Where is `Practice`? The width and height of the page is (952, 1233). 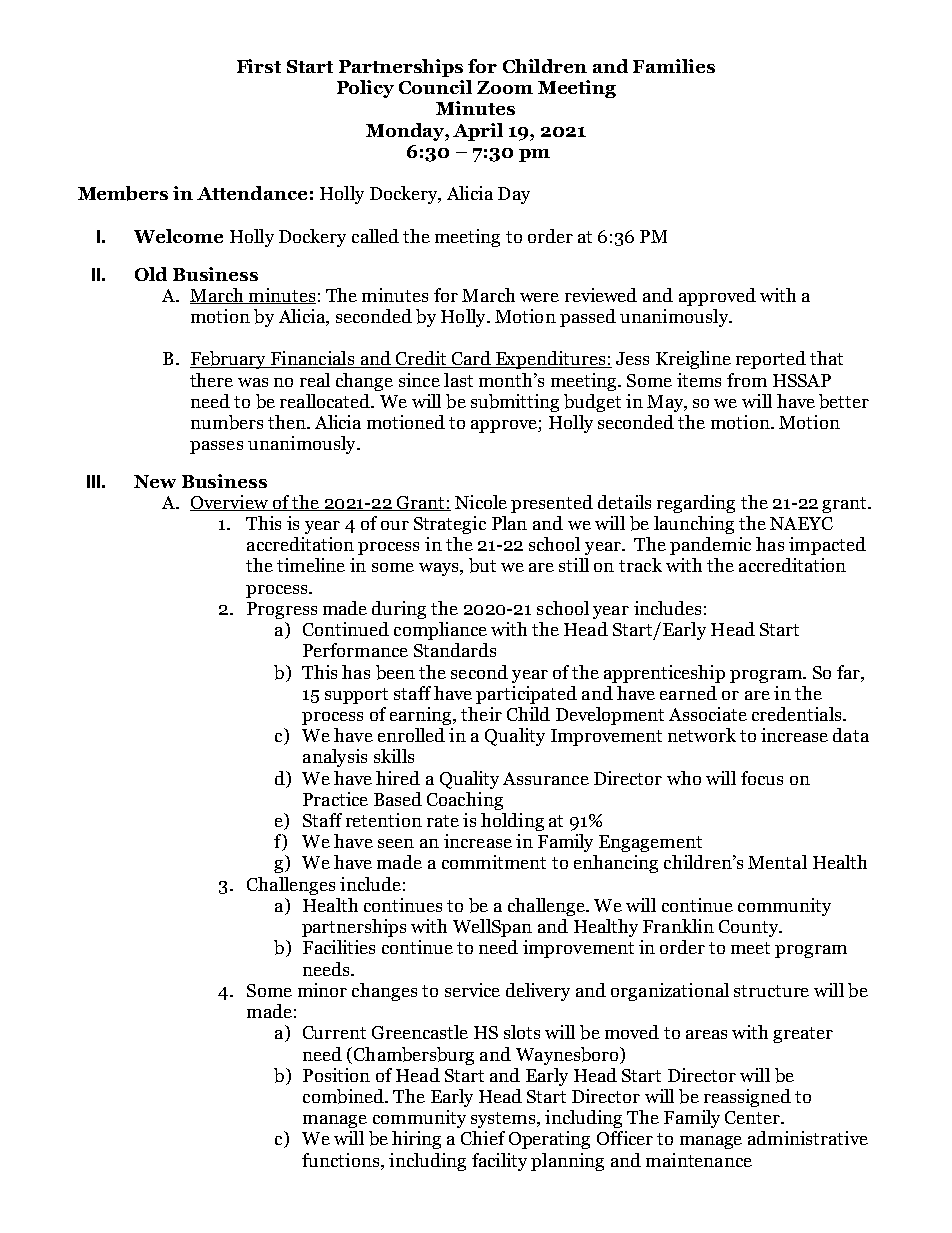
Practice is located at coordinates (335, 799).
